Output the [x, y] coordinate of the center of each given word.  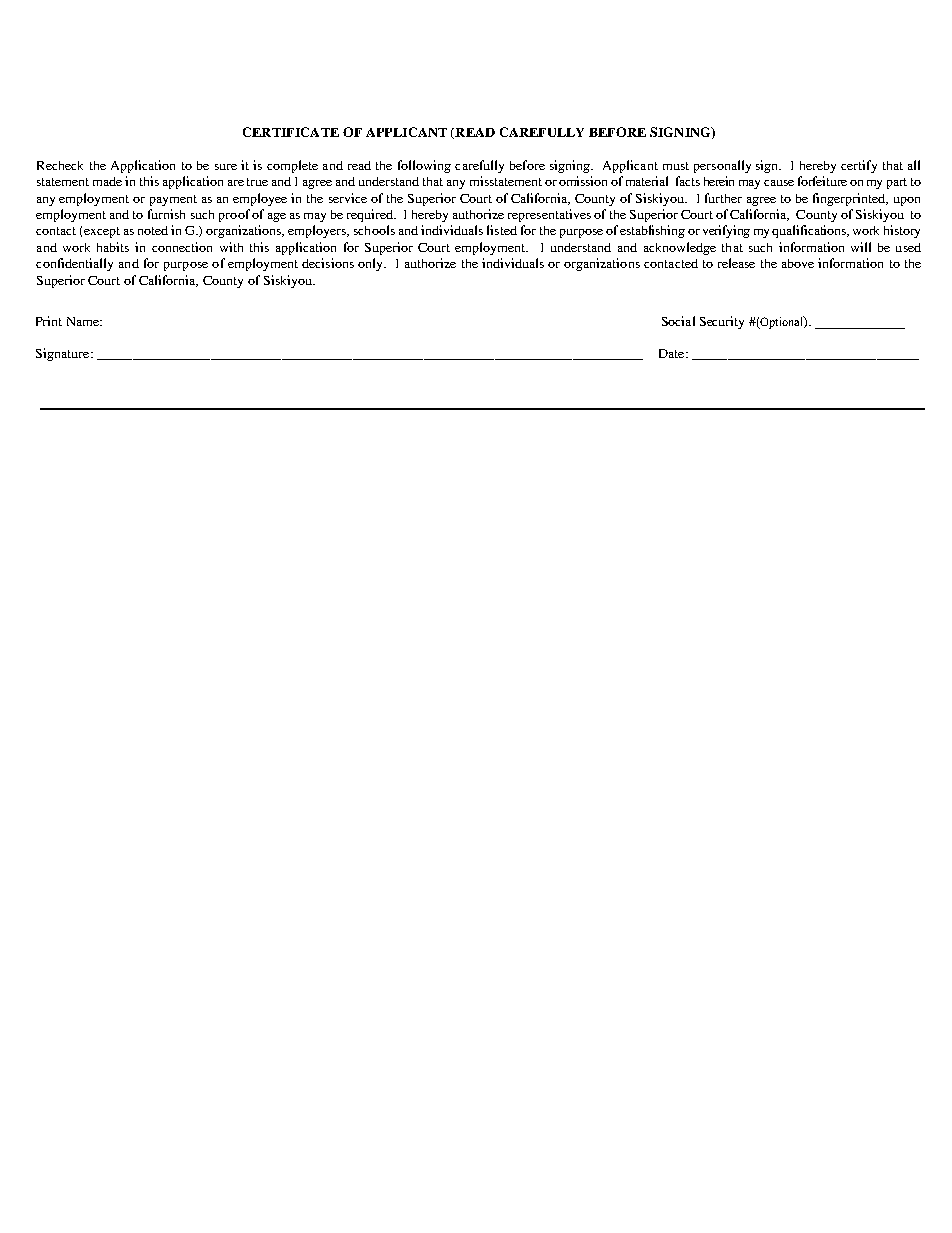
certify [859, 166]
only [372, 264]
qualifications [810, 231]
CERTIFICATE [291, 132]
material [647, 181]
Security [722, 322]
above [798, 263]
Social [678, 321]
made [107, 181]
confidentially [74, 264]
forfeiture [822, 181]
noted [153, 230]
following [424, 166]
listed [502, 230]
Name [84, 321]
